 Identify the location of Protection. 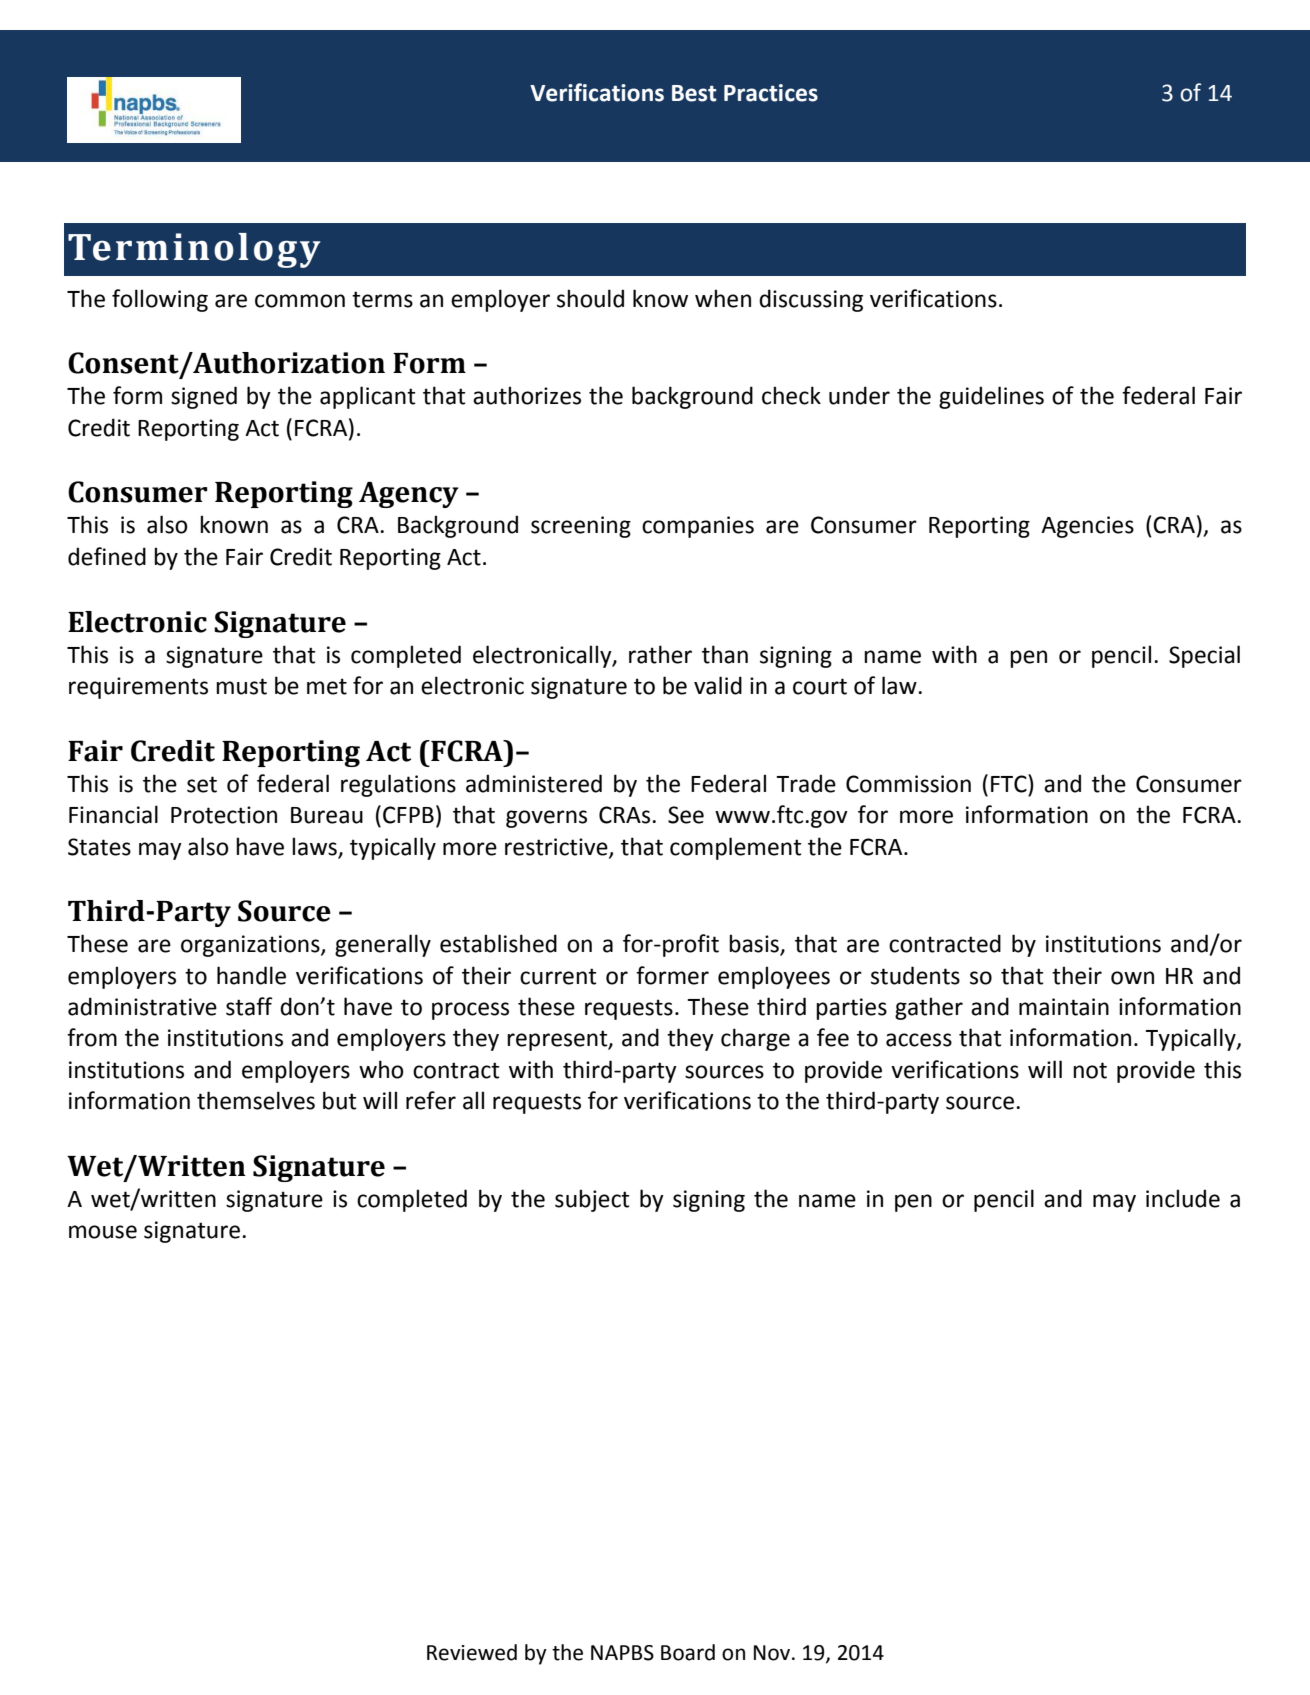
(224, 815).
